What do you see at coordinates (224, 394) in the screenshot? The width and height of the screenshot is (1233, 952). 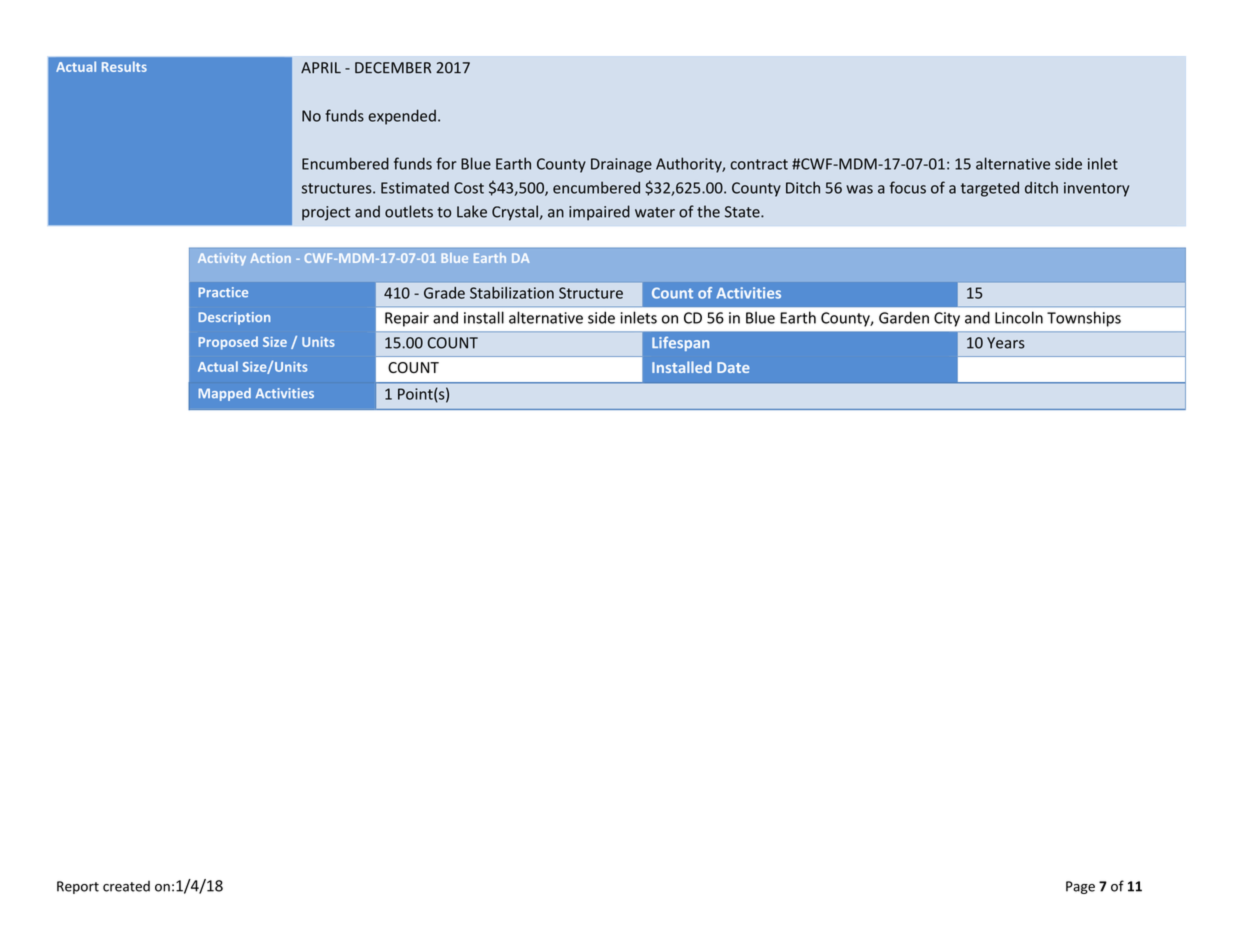 I see `Mapped` at bounding box center [224, 394].
